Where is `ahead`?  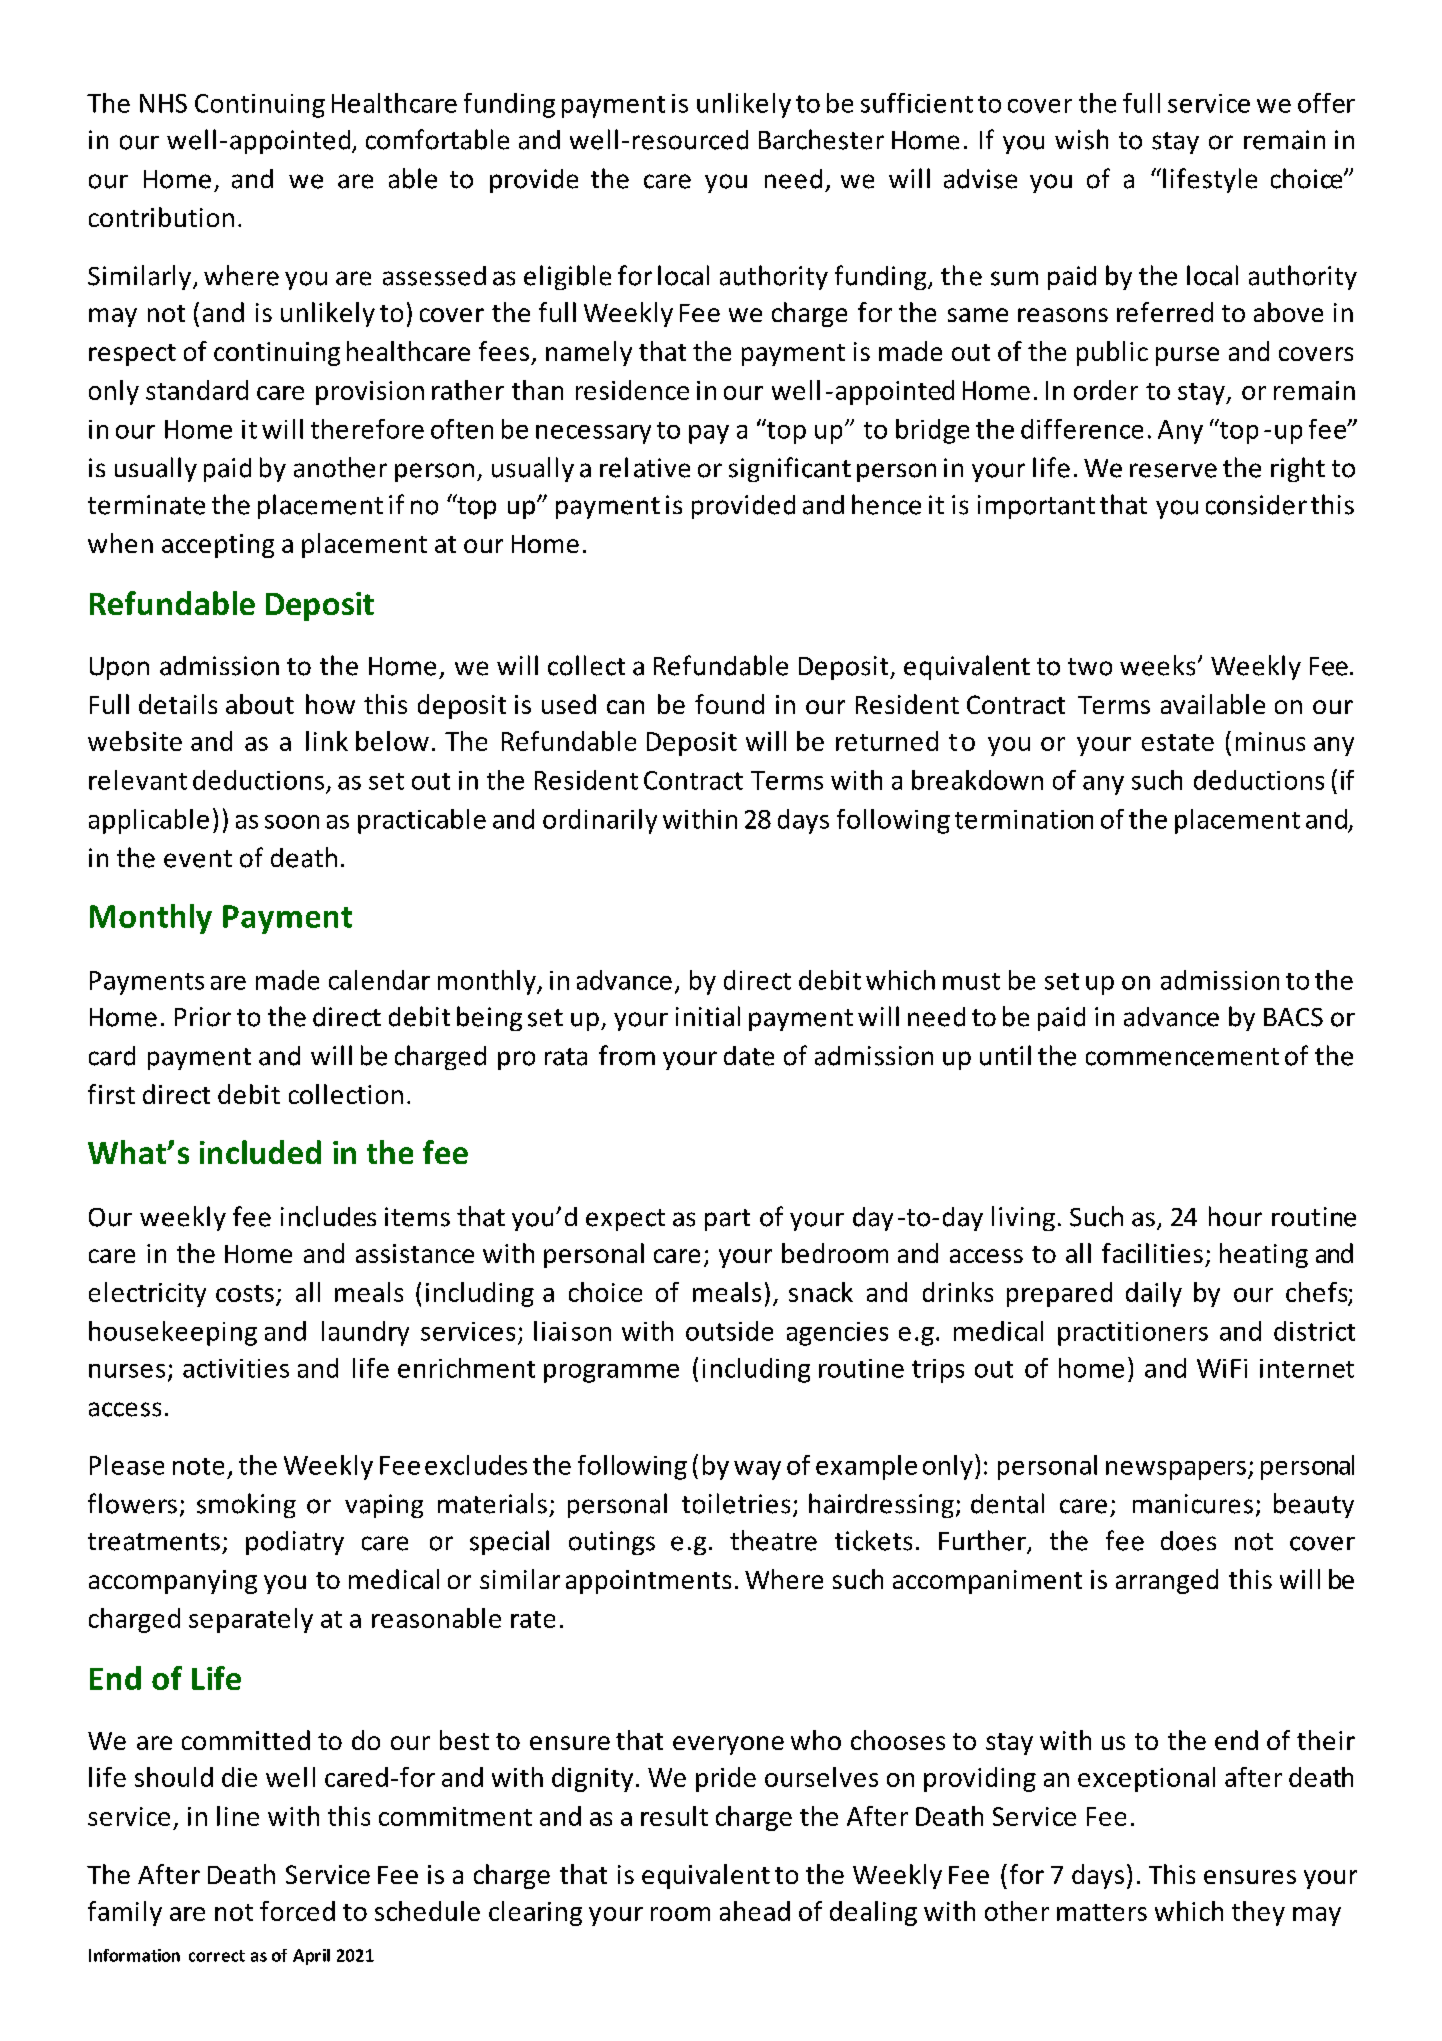 ahead is located at coordinates (755, 1911).
